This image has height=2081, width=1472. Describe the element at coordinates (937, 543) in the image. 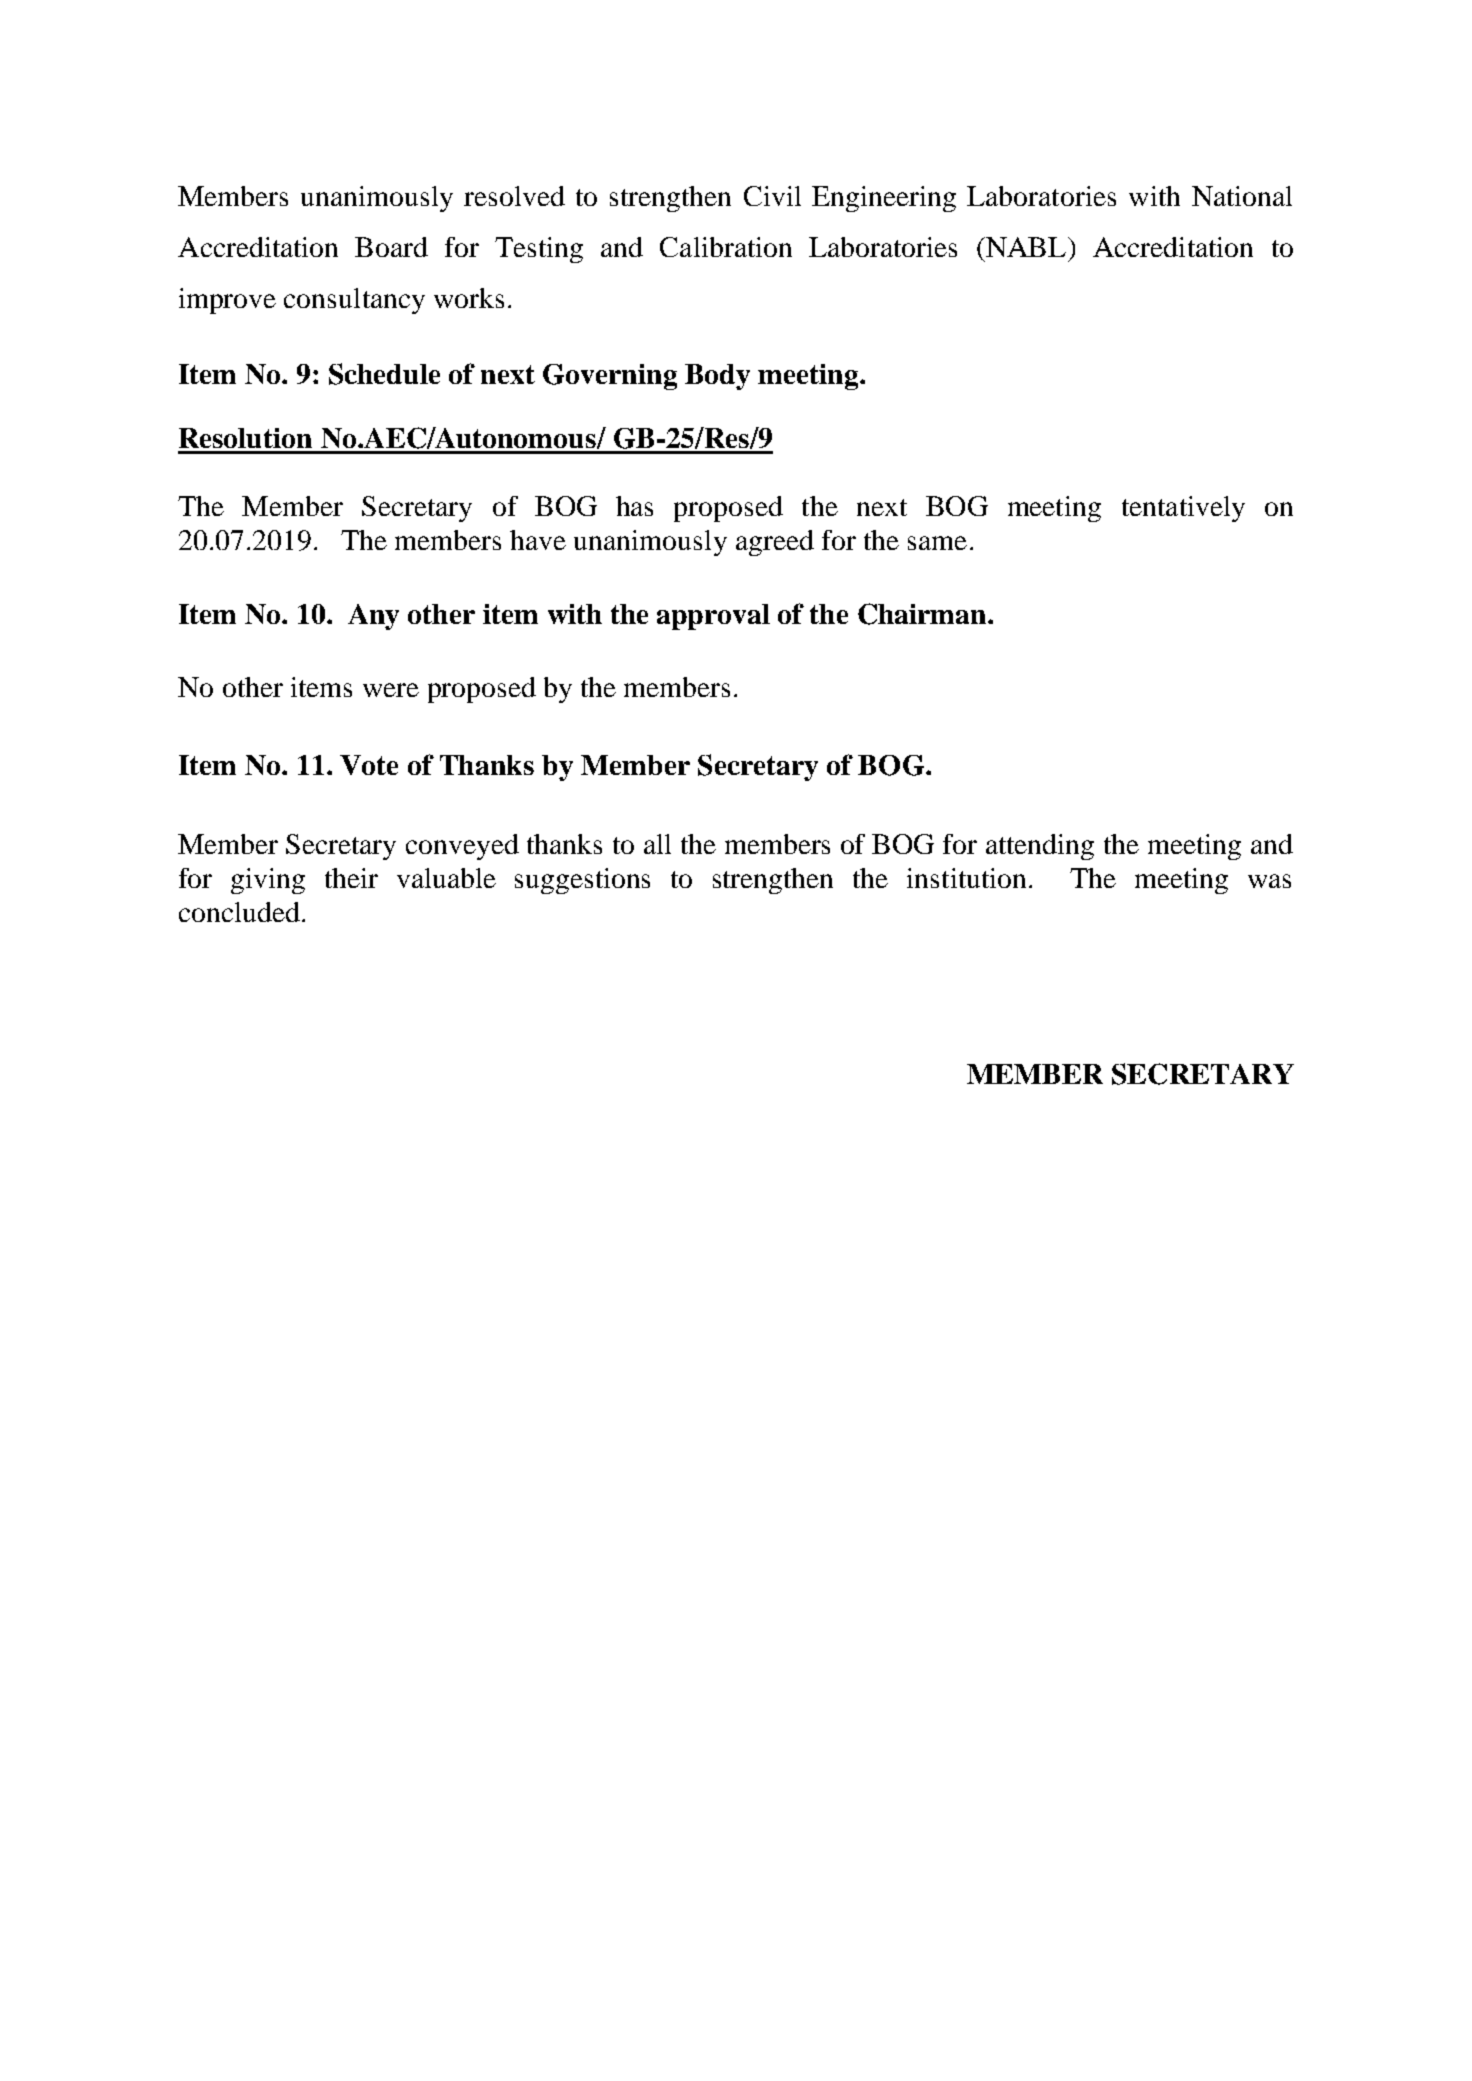

I see `same` at that location.
